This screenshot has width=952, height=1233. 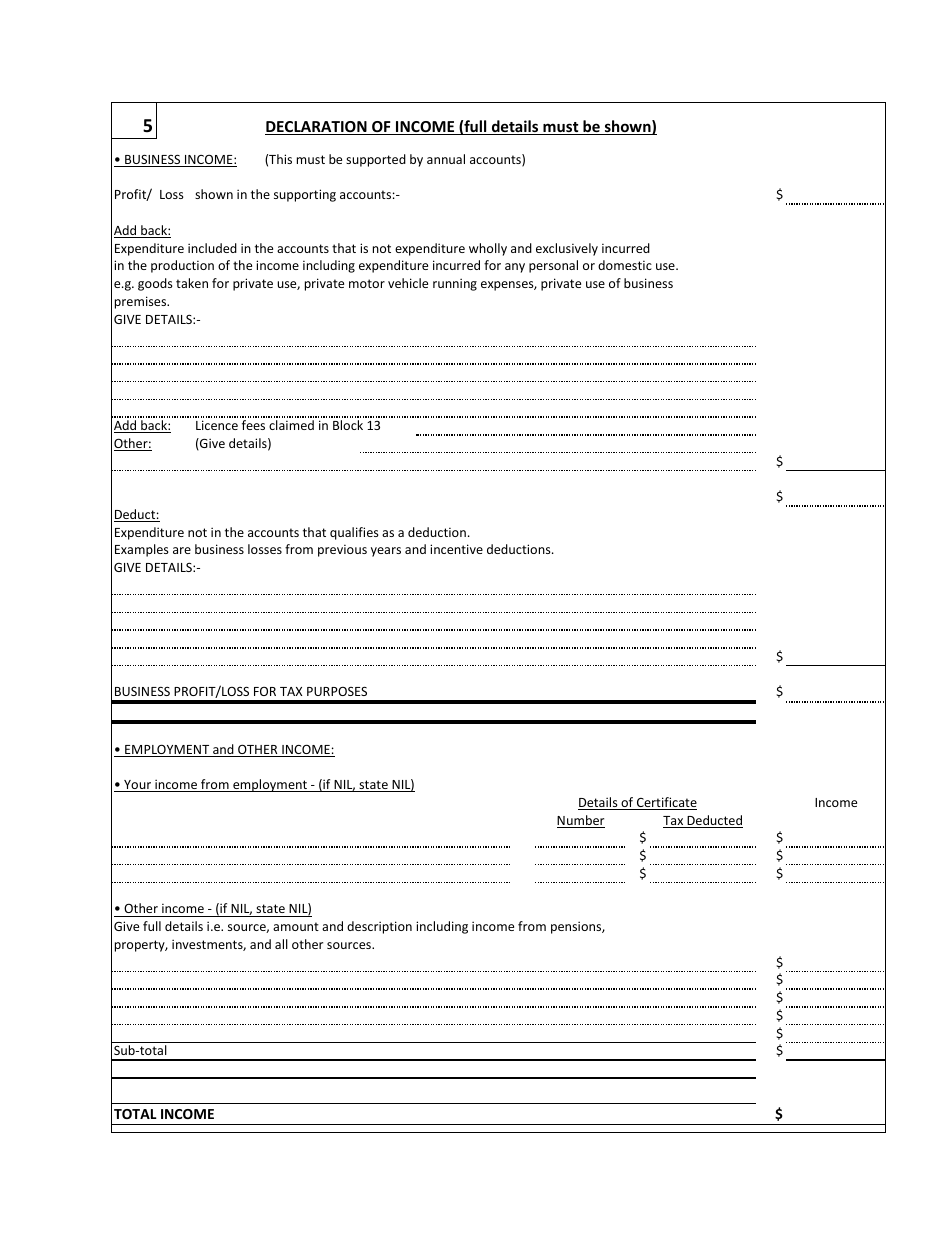 What do you see at coordinates (625, 265) in the screenshot?
I see `domestic` at bounding box center [625, 265].
